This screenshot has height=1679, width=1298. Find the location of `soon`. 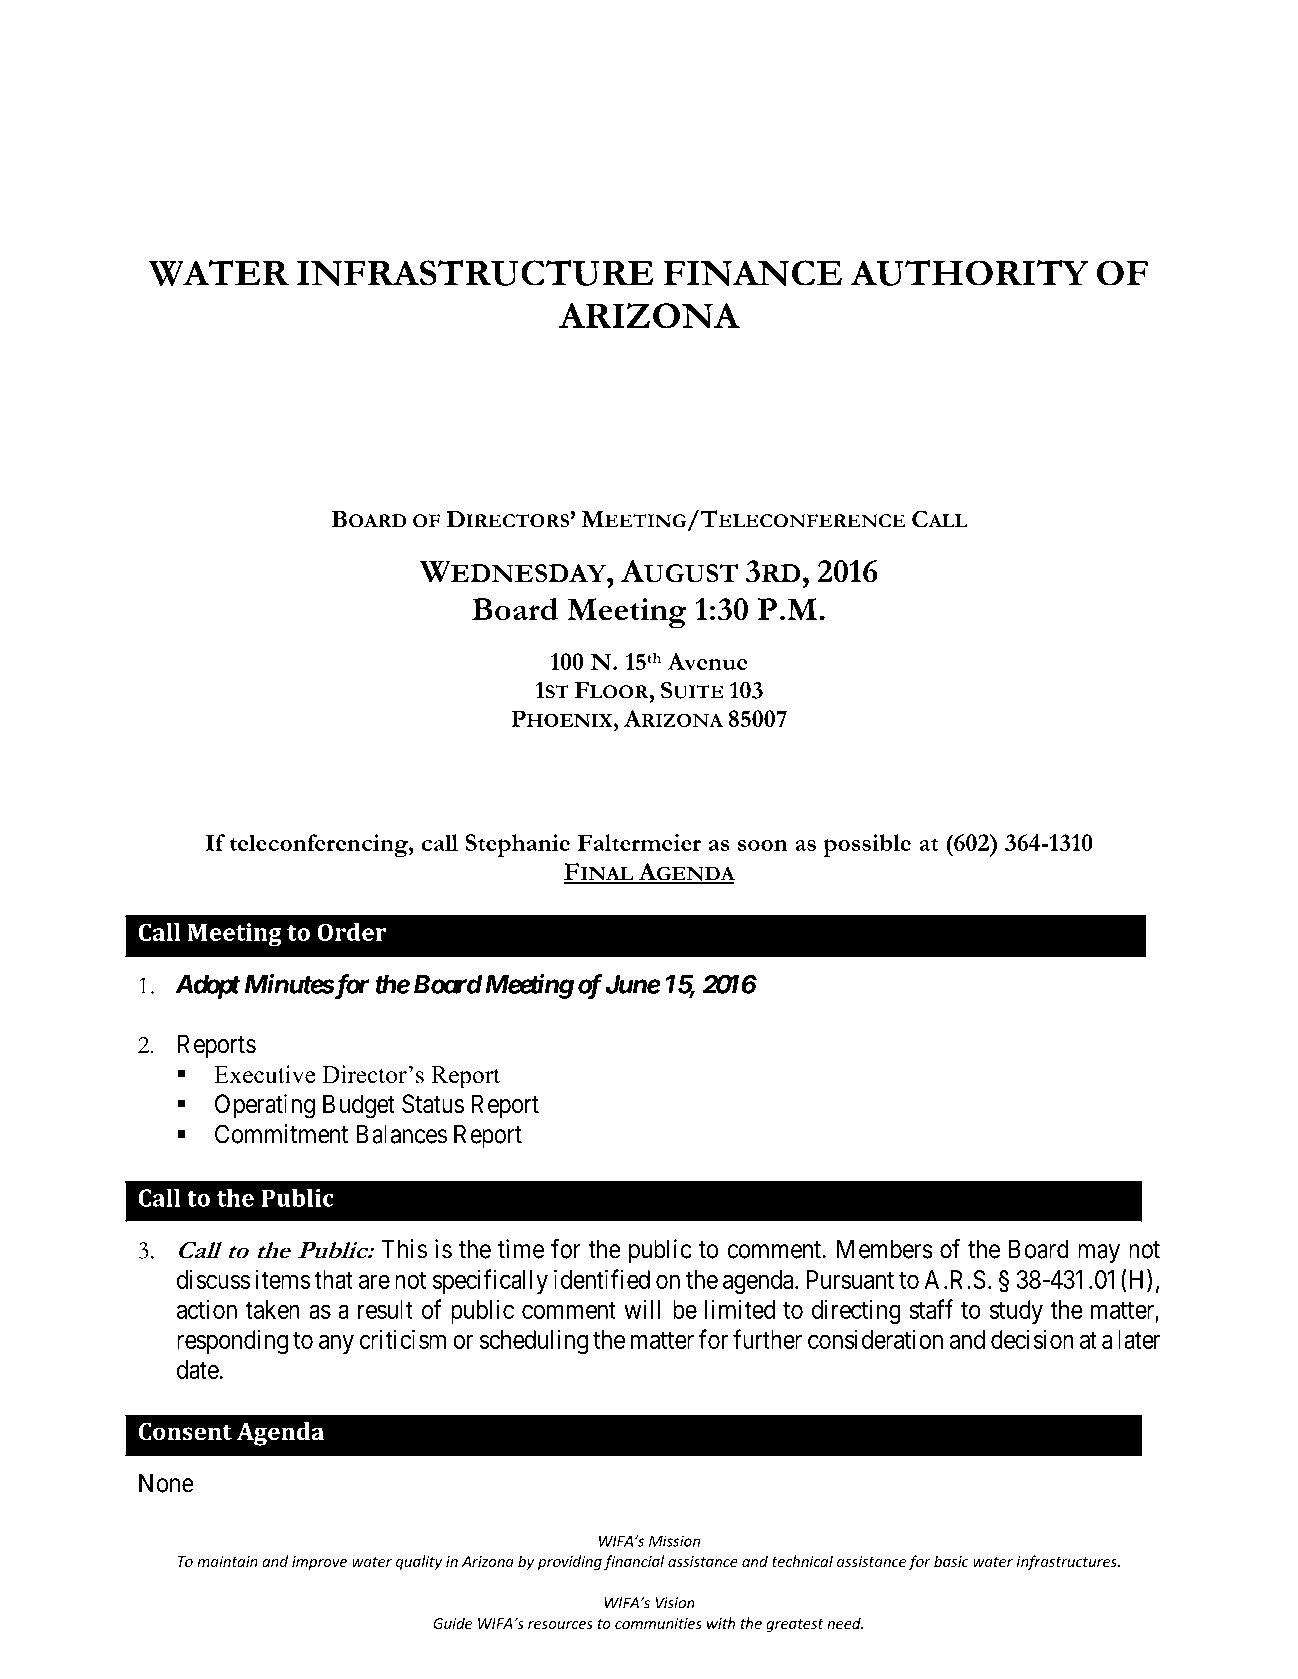

soon is located at coordinates (763, 845).
